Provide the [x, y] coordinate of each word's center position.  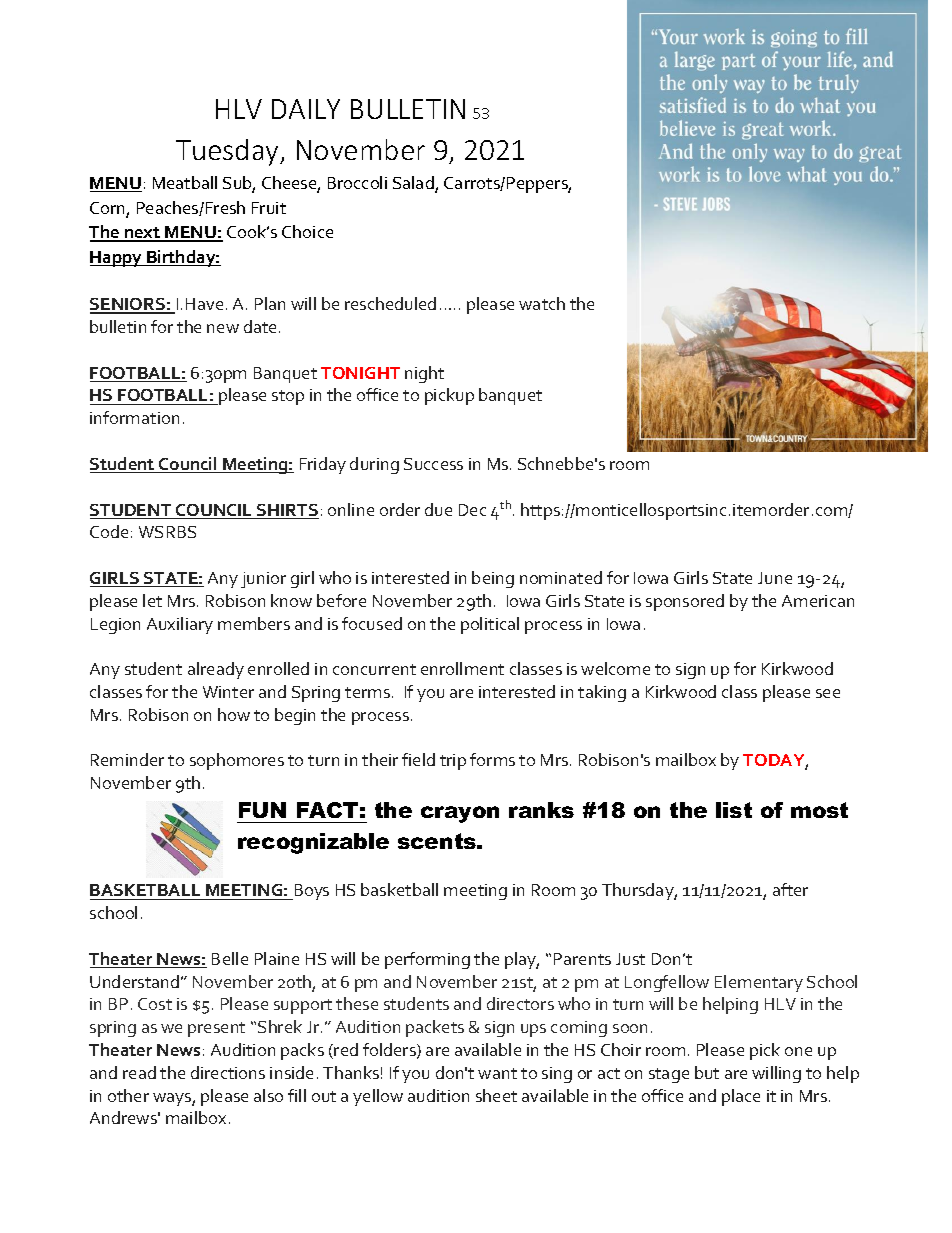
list [734, 810]
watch [542, 303]
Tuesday [228, 152]
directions [228, 1072]
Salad [414, 184]
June [775, 578]
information [134, 417]
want [497, 1073]
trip [453, 762]
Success [433, 464]
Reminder [127, 759]
